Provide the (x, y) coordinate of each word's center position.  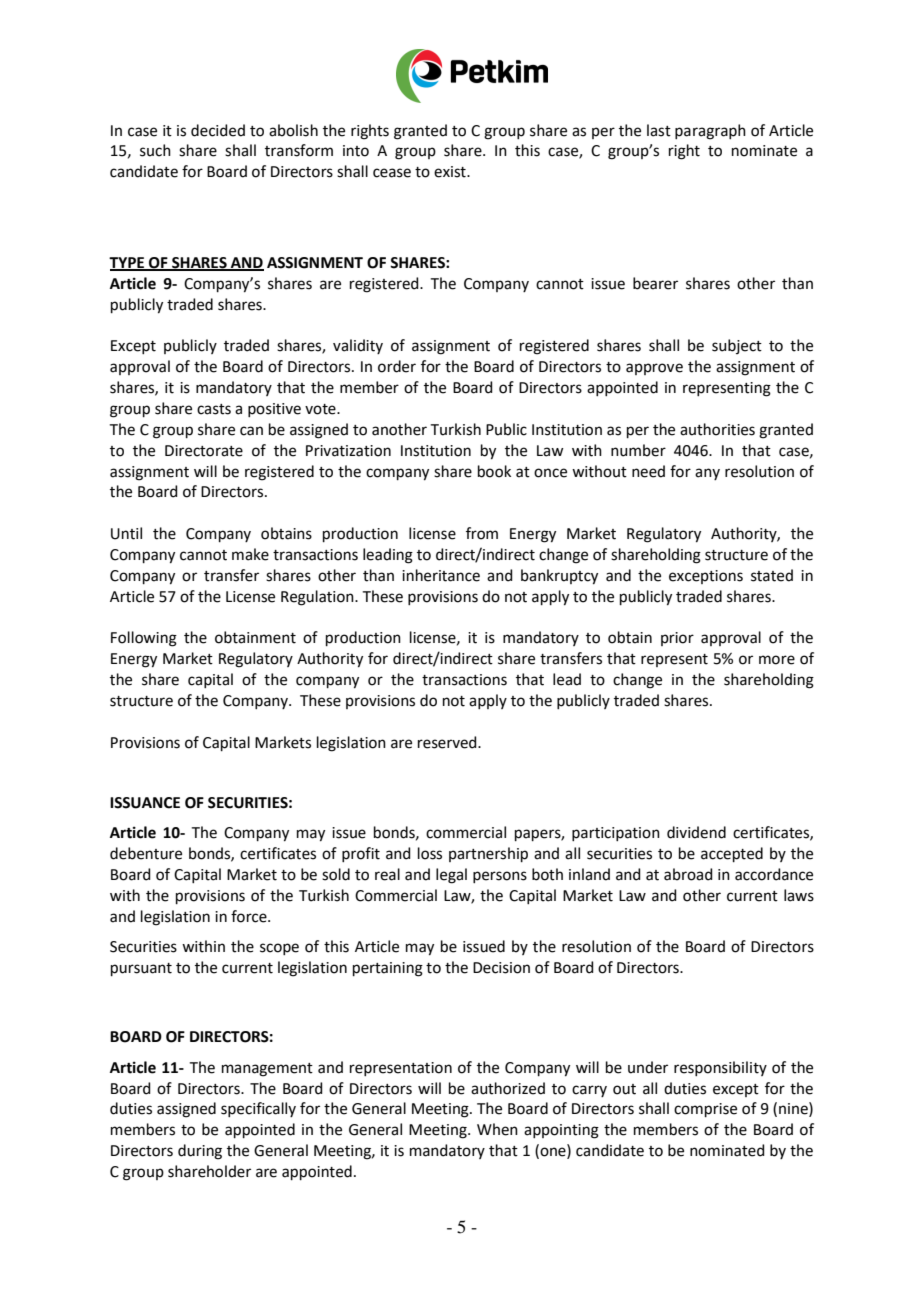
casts (214, 409)
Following (144, 639)
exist (451, 172)
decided (218, 130)
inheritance (441, 575)
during (200, 1152)
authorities (717, 429)
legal (451, 876)
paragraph (710, 132)
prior (677, 639)
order (397, 366)
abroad (688, 874)
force (250, 916)
